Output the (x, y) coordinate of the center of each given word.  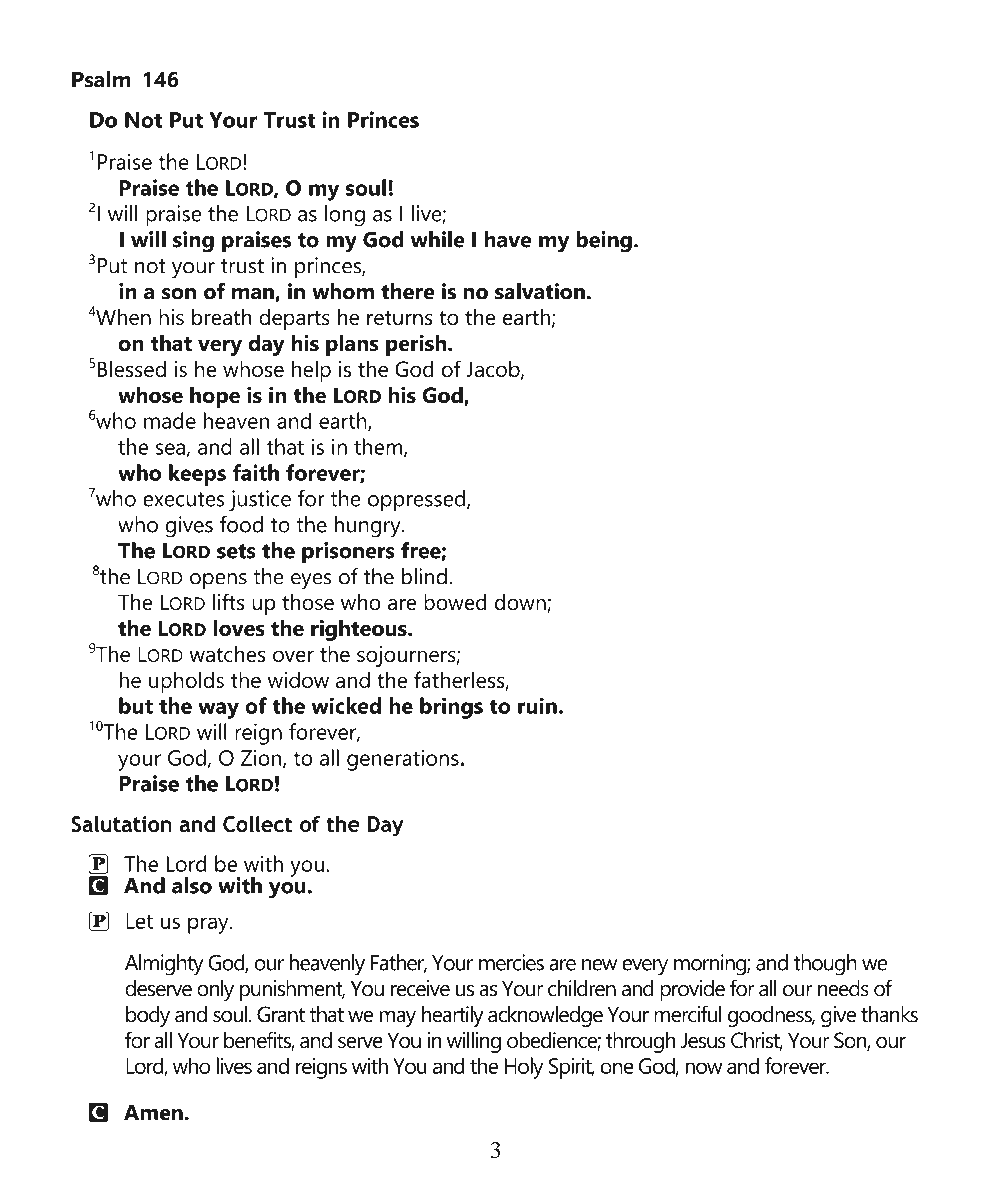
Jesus (703, 1040)
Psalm (101, 79)
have (508, 239)
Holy (524, 1068)
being (604, 242)
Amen (153, 1112)
